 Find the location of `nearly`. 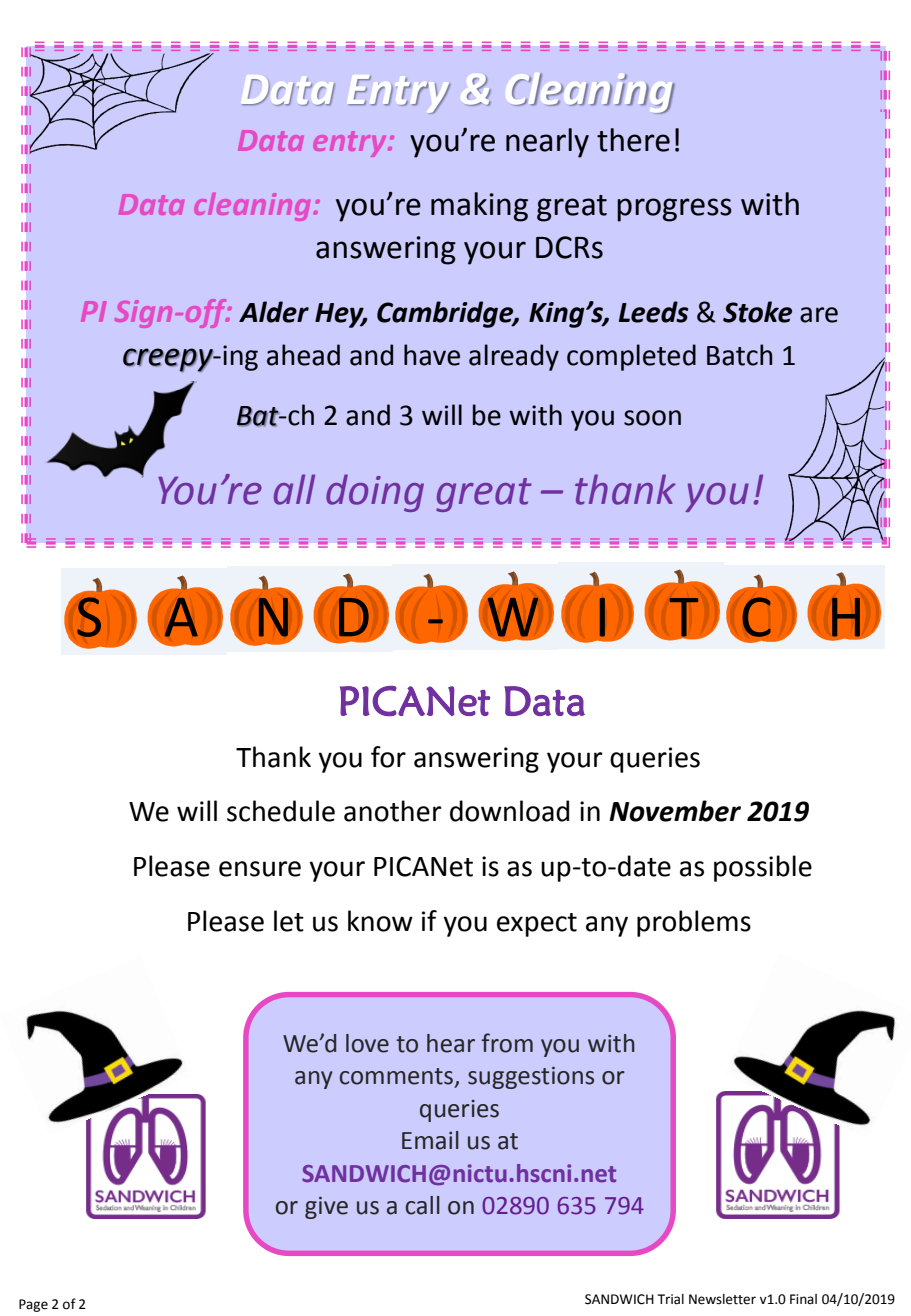

nearly is located at coordinates (547, 143).
